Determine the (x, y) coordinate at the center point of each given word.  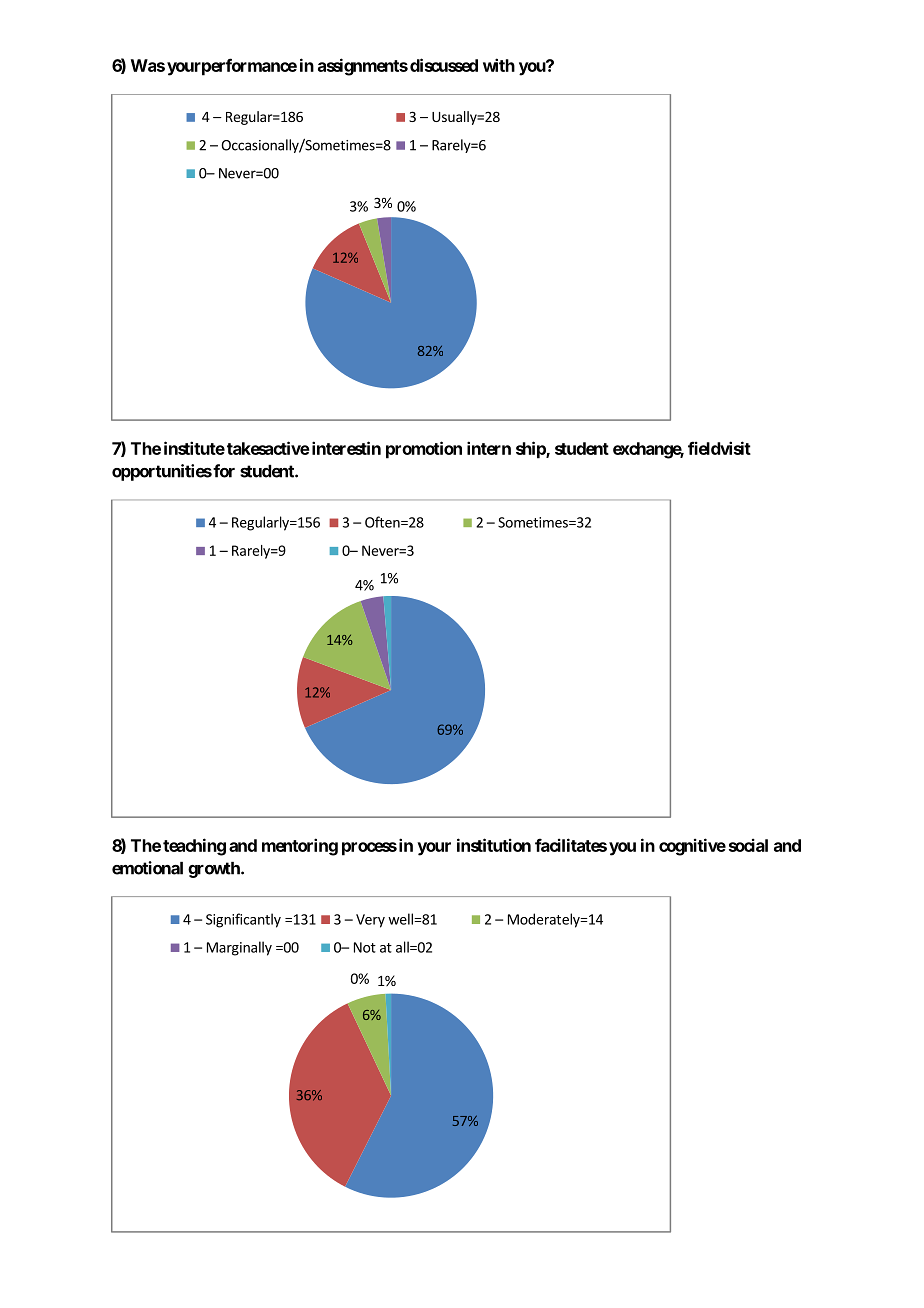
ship (531, 450)
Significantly (243, 920)
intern (489, 448)
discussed (444, 65)
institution (494, 845)
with (499, 65)
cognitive (692, 847)
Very (370, 921)
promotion (424, 450)
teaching (194, 847)
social (748, 845)
